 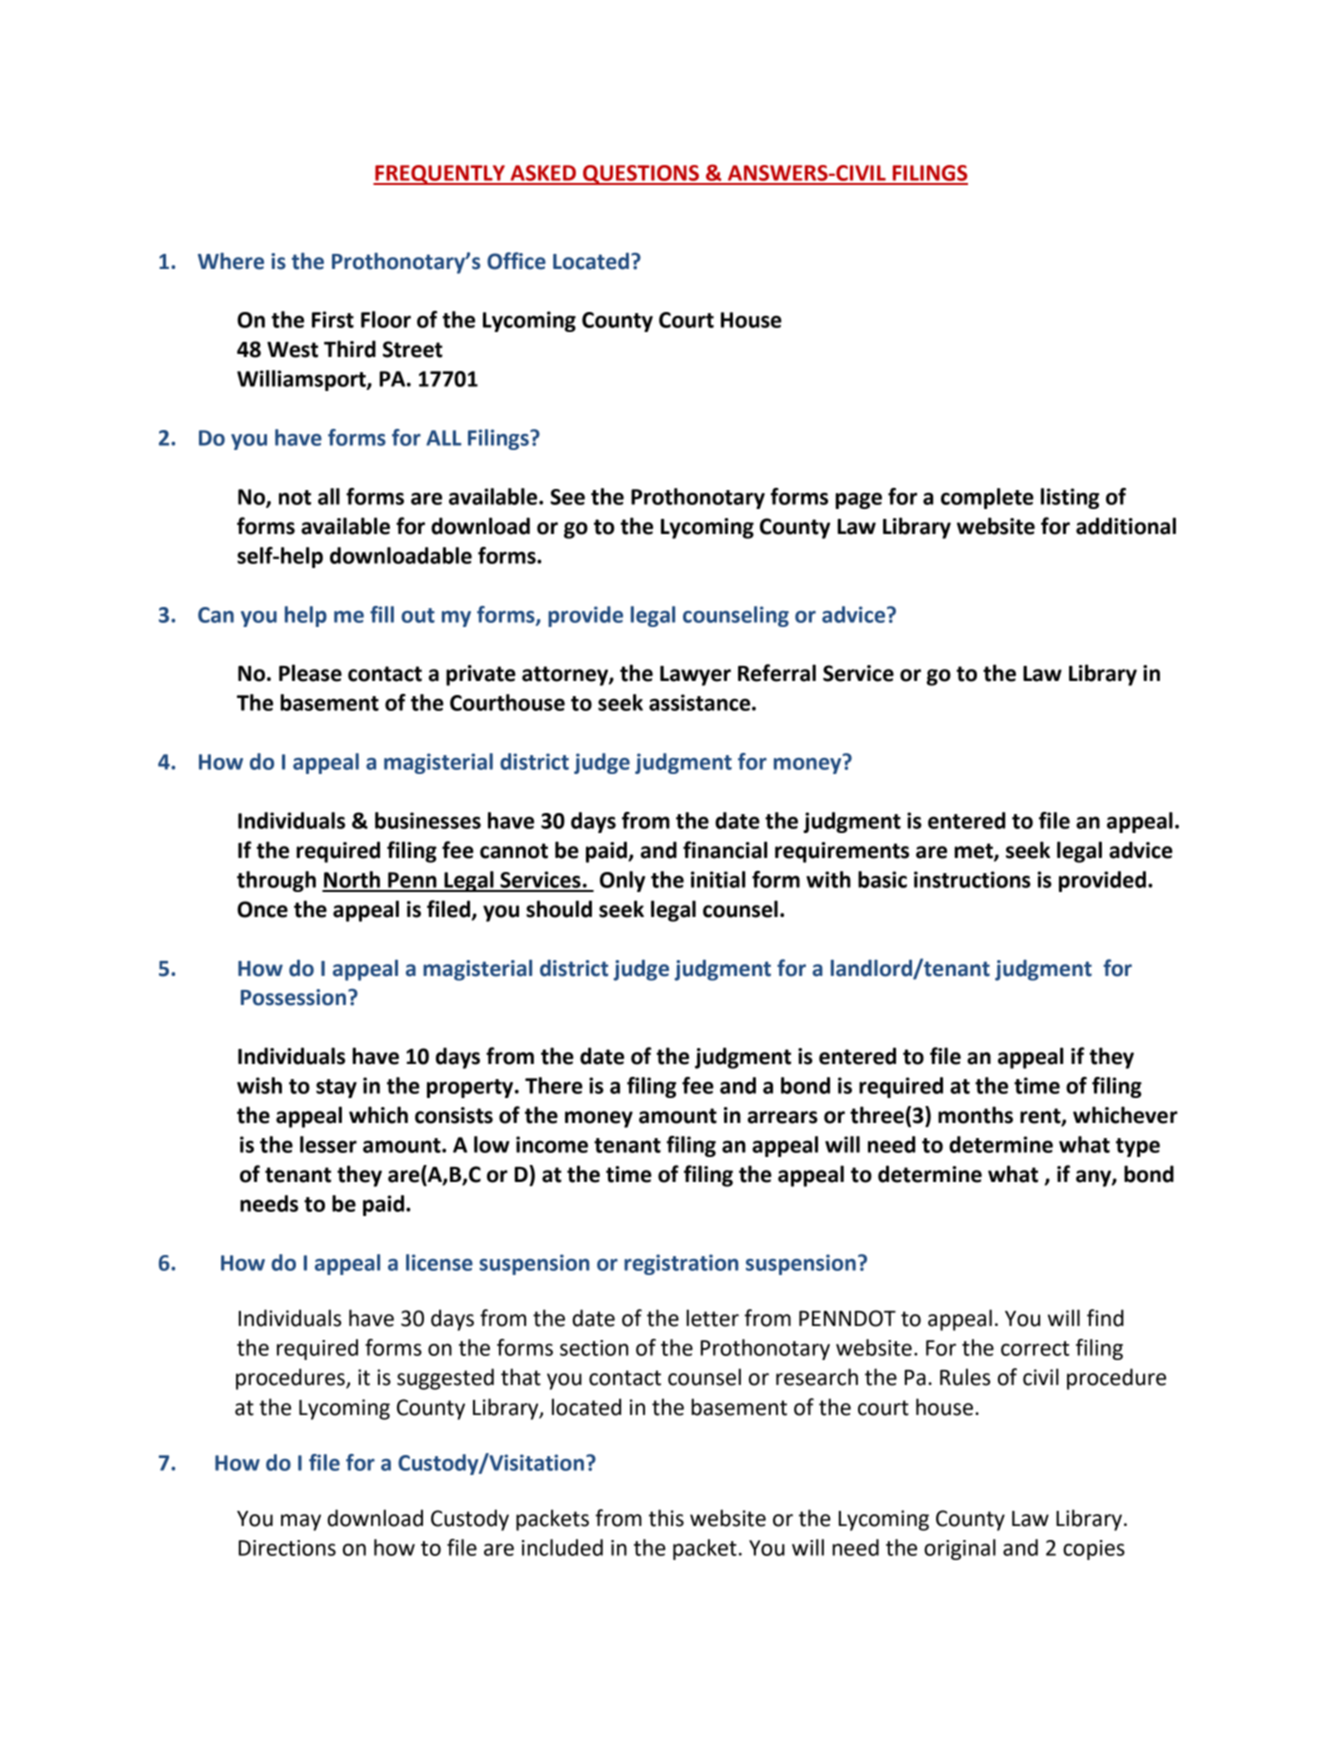 What do you see at coordinates (328, 1144) in the page?
I see `lesser` at bounding box center [328, 1144].
